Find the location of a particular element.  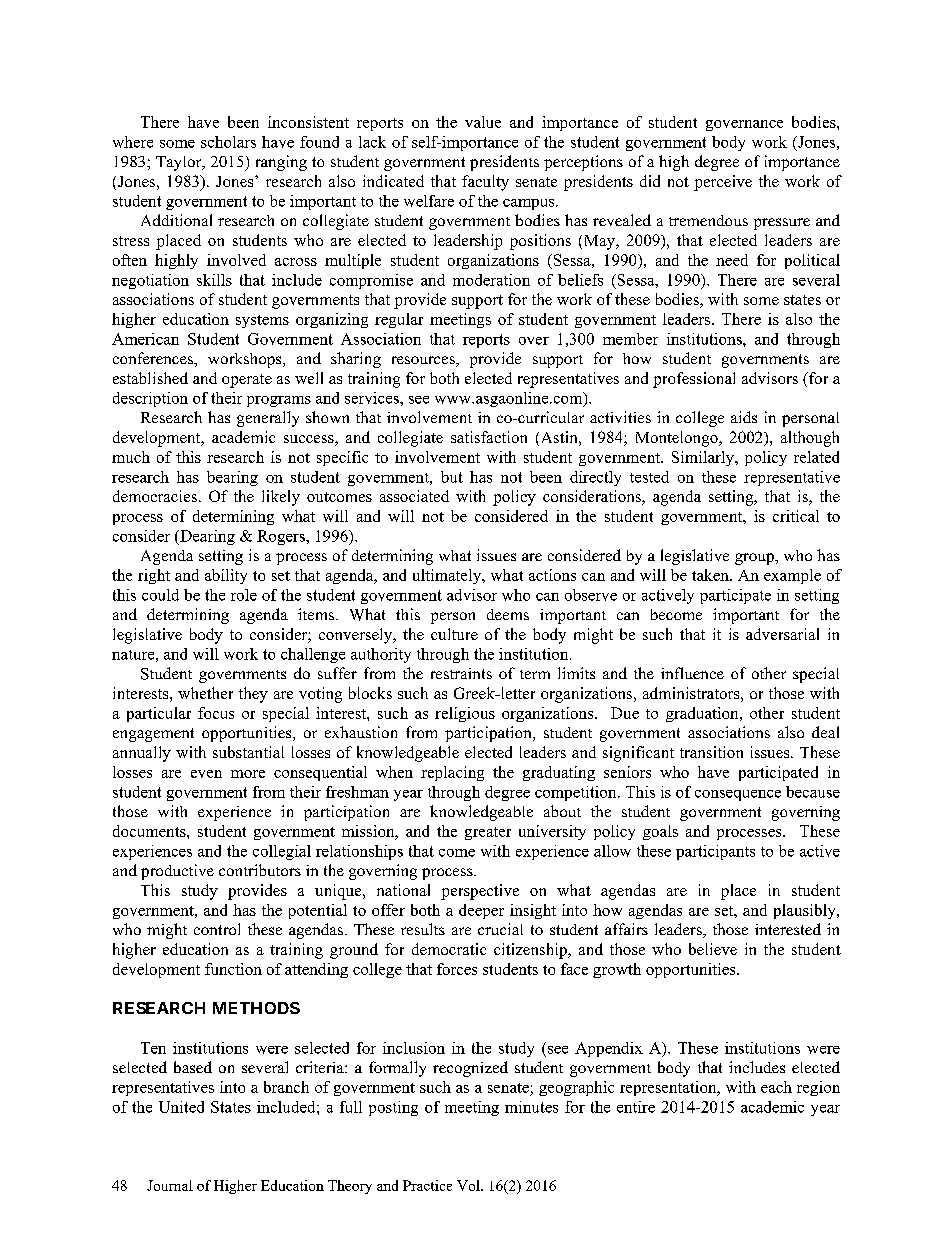

faculty is located at coordinates (485, 183).
